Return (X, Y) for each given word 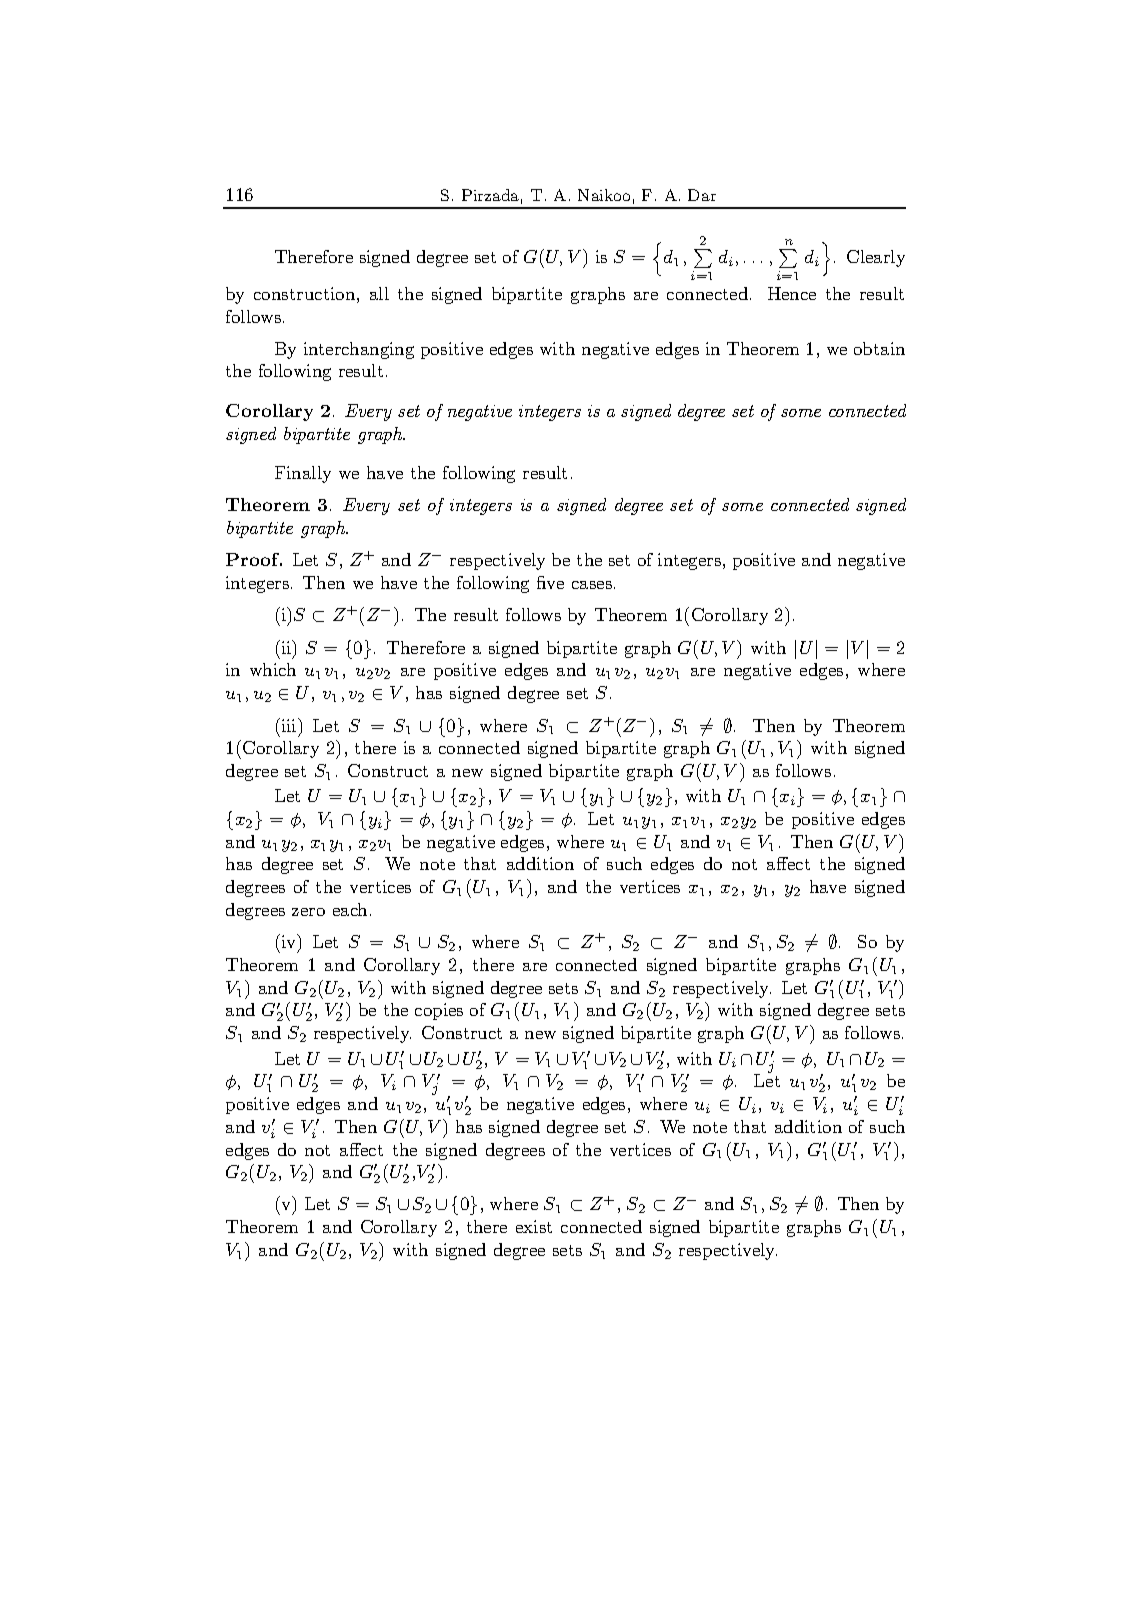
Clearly (876, 258)
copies (439, 1011)
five (550, 582)
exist (534, 1226)
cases (592, 585)
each (352, 909)
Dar (702, 195)
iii (290, 725)
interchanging (359, 350)
